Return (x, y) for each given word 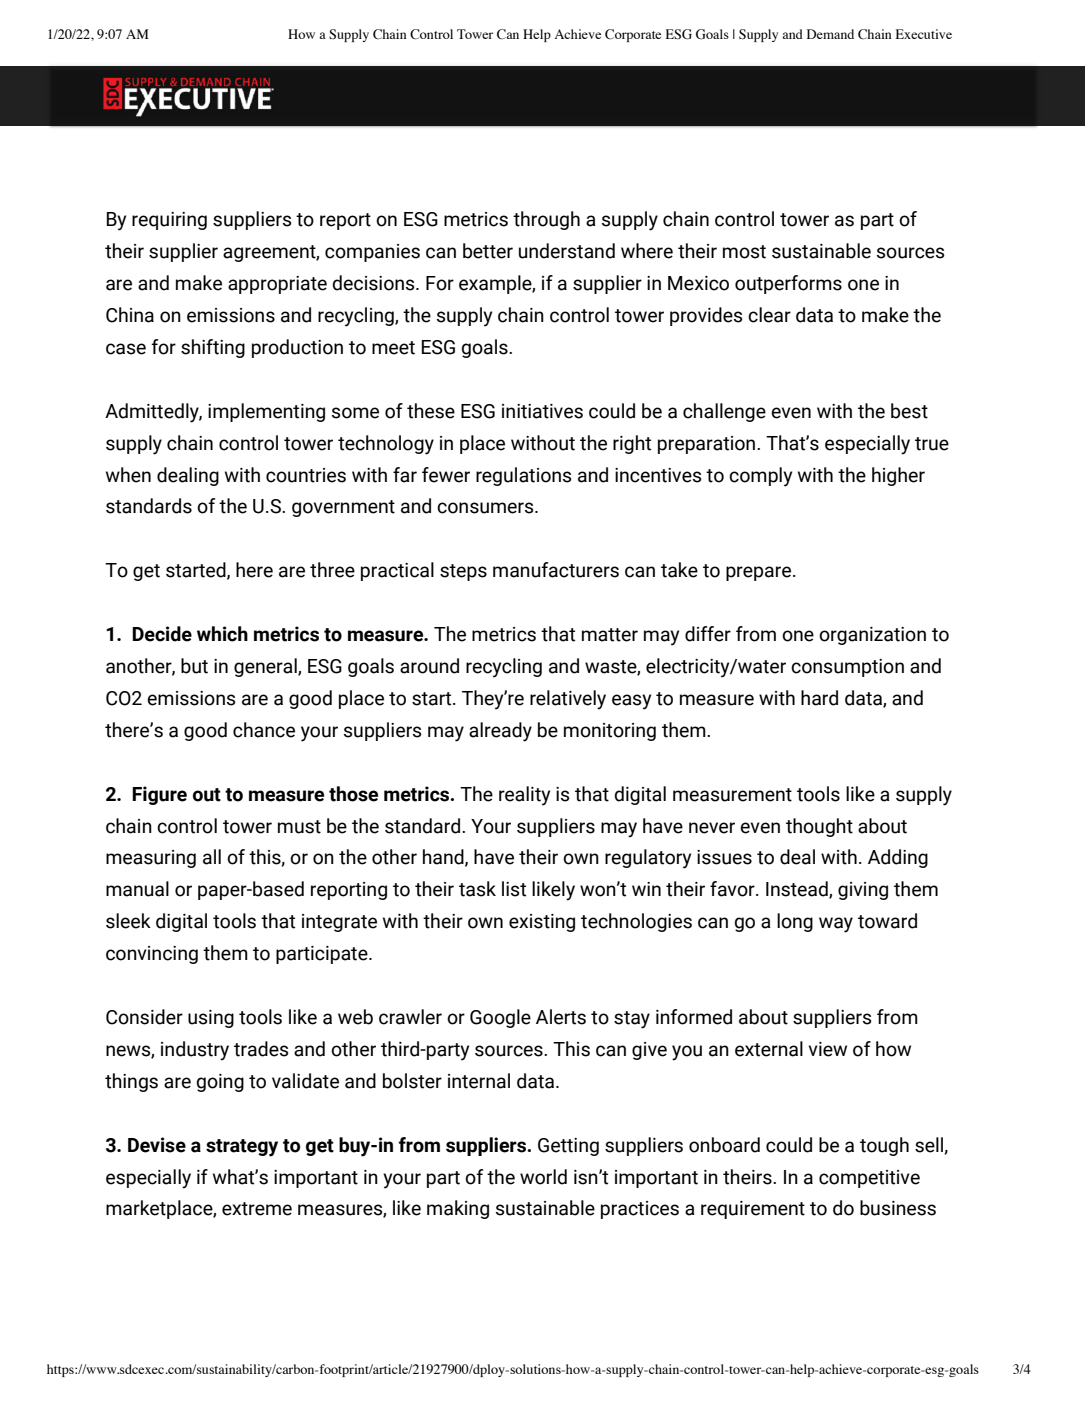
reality (524, 796)
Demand (830, 34)
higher (898, 476)
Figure (159, 795)
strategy (242, 1148)
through (546, 220)
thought (819, 827)
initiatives (542, 411)
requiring (169, 221)
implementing (266, 412)
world (543, 1177)
